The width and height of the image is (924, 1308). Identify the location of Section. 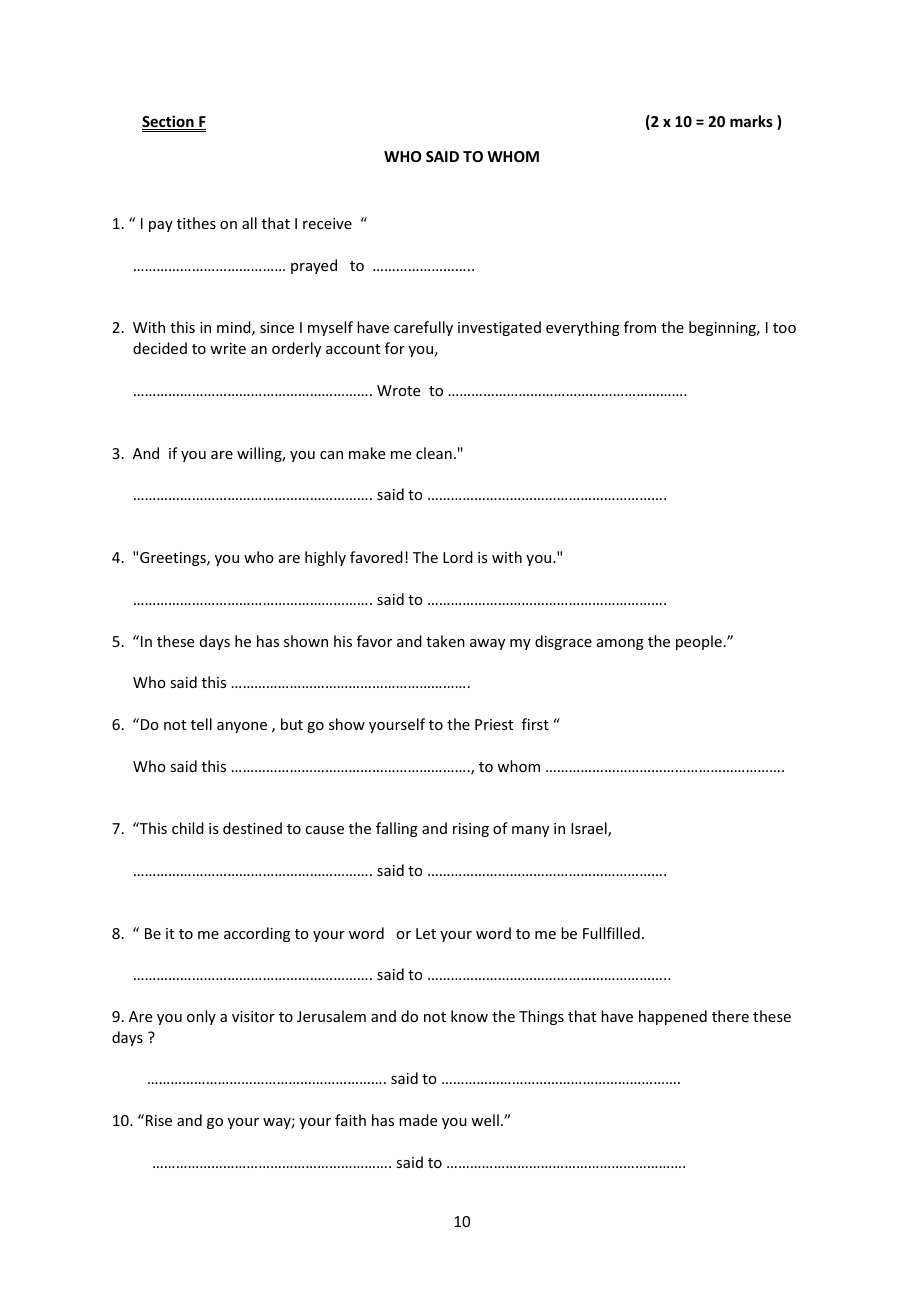
(169, 122).
